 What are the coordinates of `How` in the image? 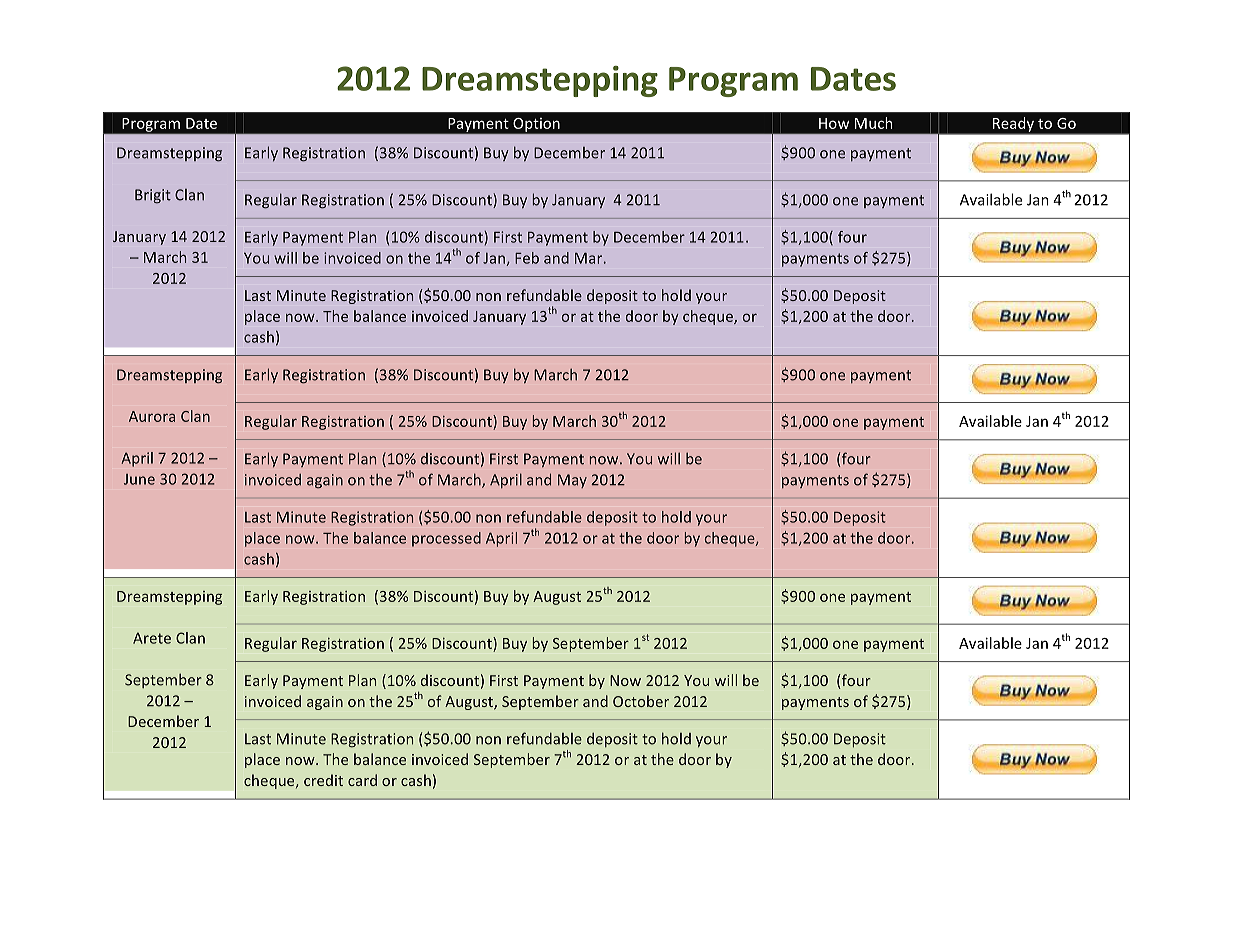 It's located at (834, 123).
